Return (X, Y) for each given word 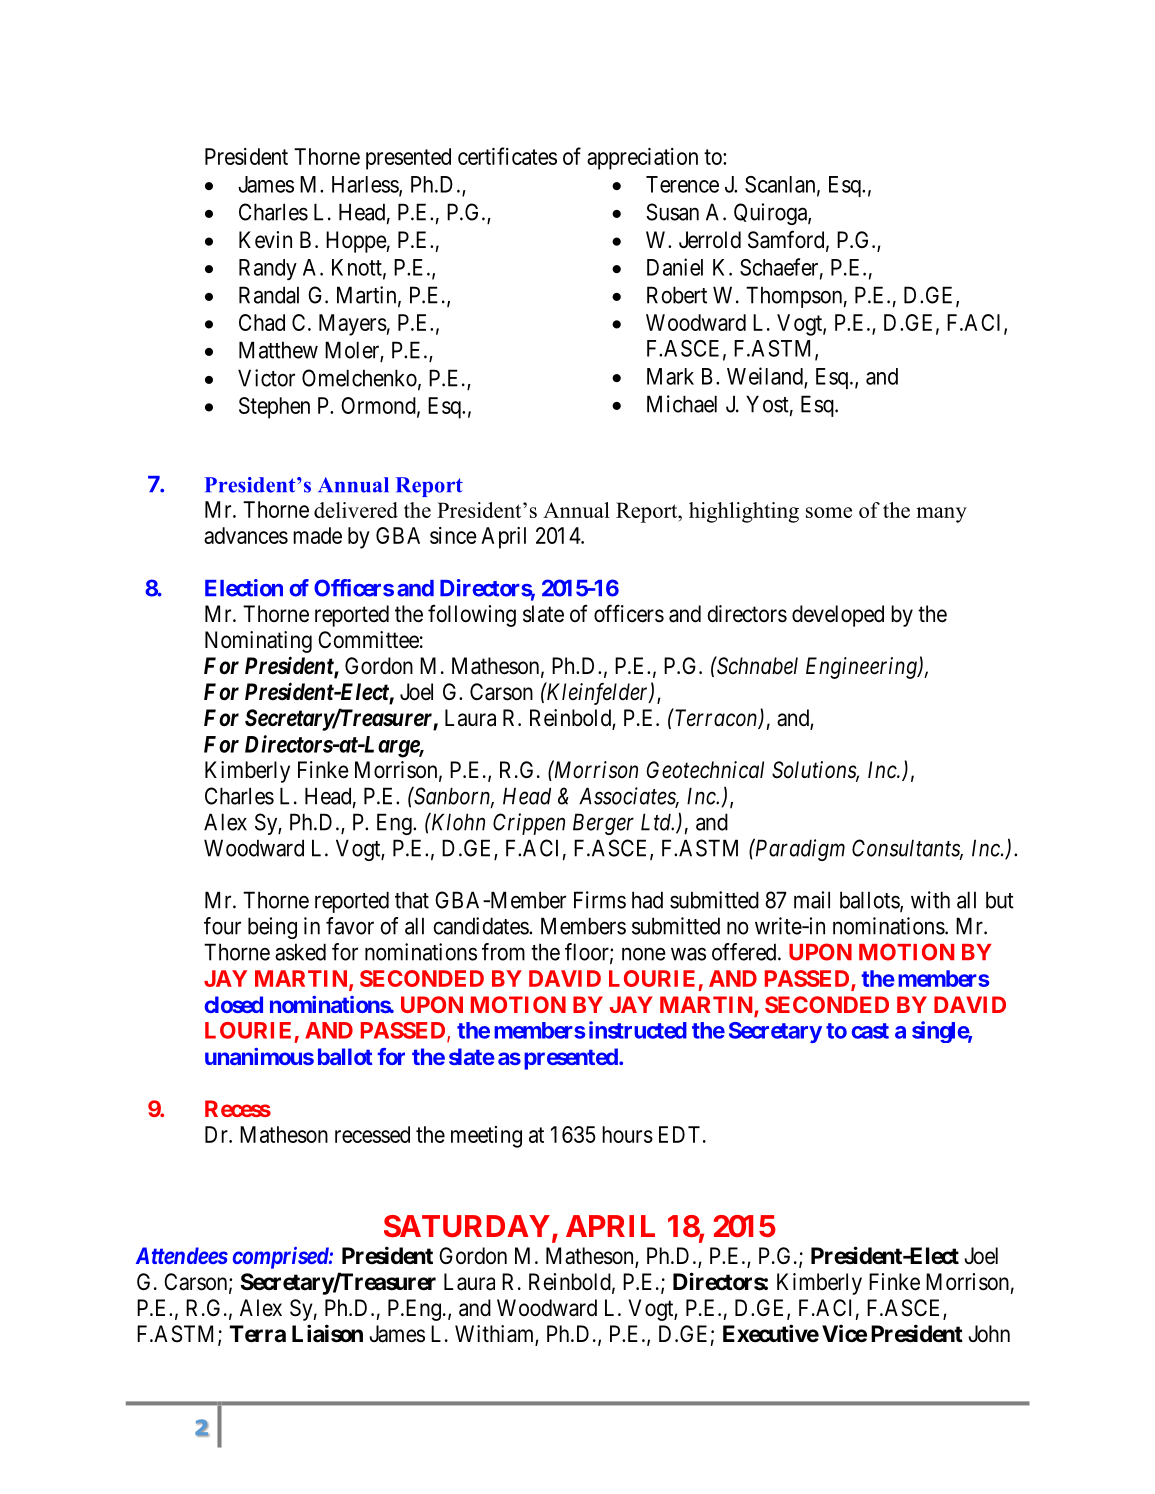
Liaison (327, 1333)
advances (246, 535)
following (472, 615)
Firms (600, 900)
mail (812, 900)
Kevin (265, 240)
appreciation (642, 159)
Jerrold (710, 240)
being (272, 928)
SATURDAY (467, 1226)
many (941, 515)
